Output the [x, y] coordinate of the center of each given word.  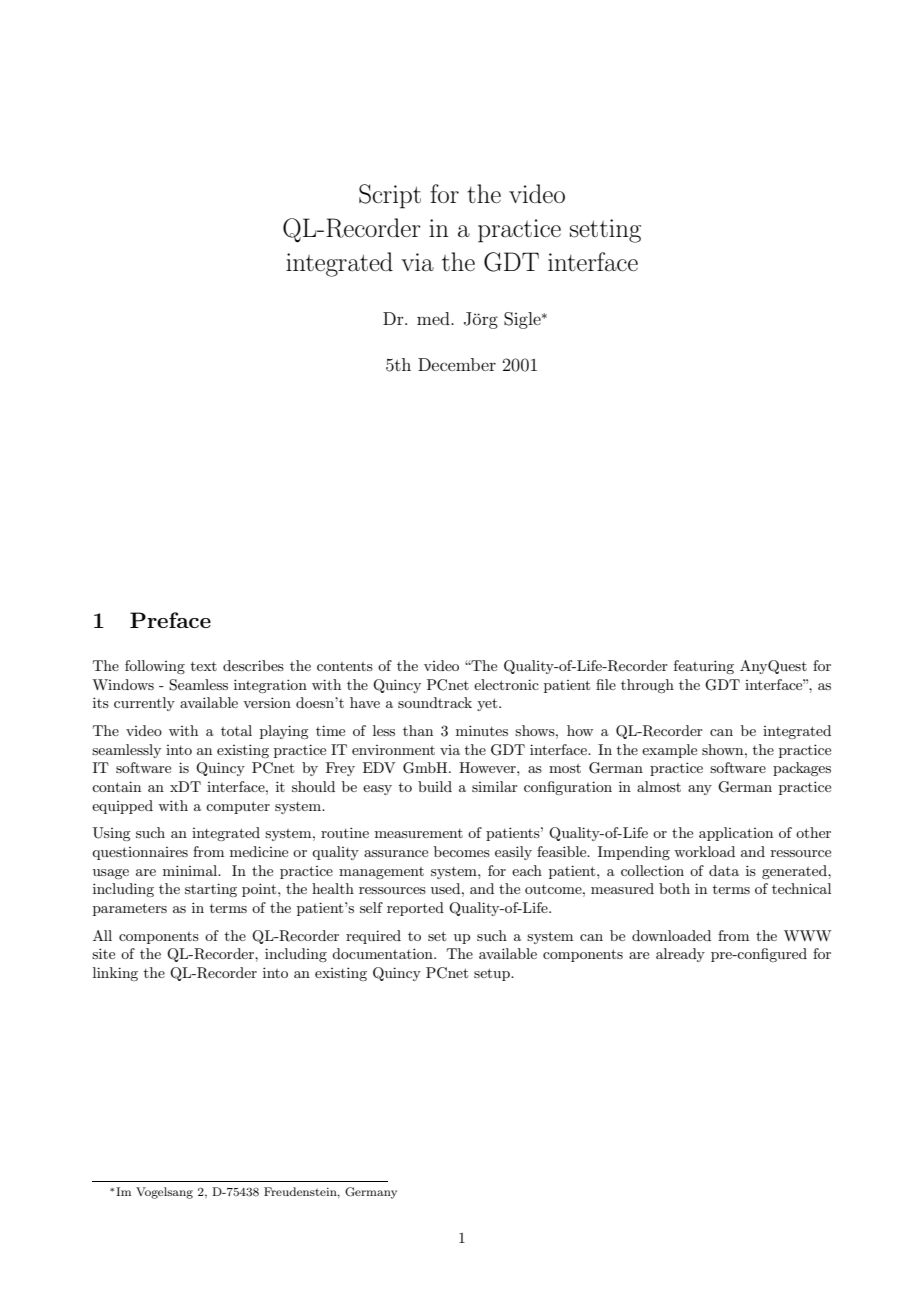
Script [390, 196]
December [457, 364]
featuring [704, 667]
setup [493, 974]
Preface [170, 620]
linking [115, 974]
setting [605, 231]
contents [345, 666]
